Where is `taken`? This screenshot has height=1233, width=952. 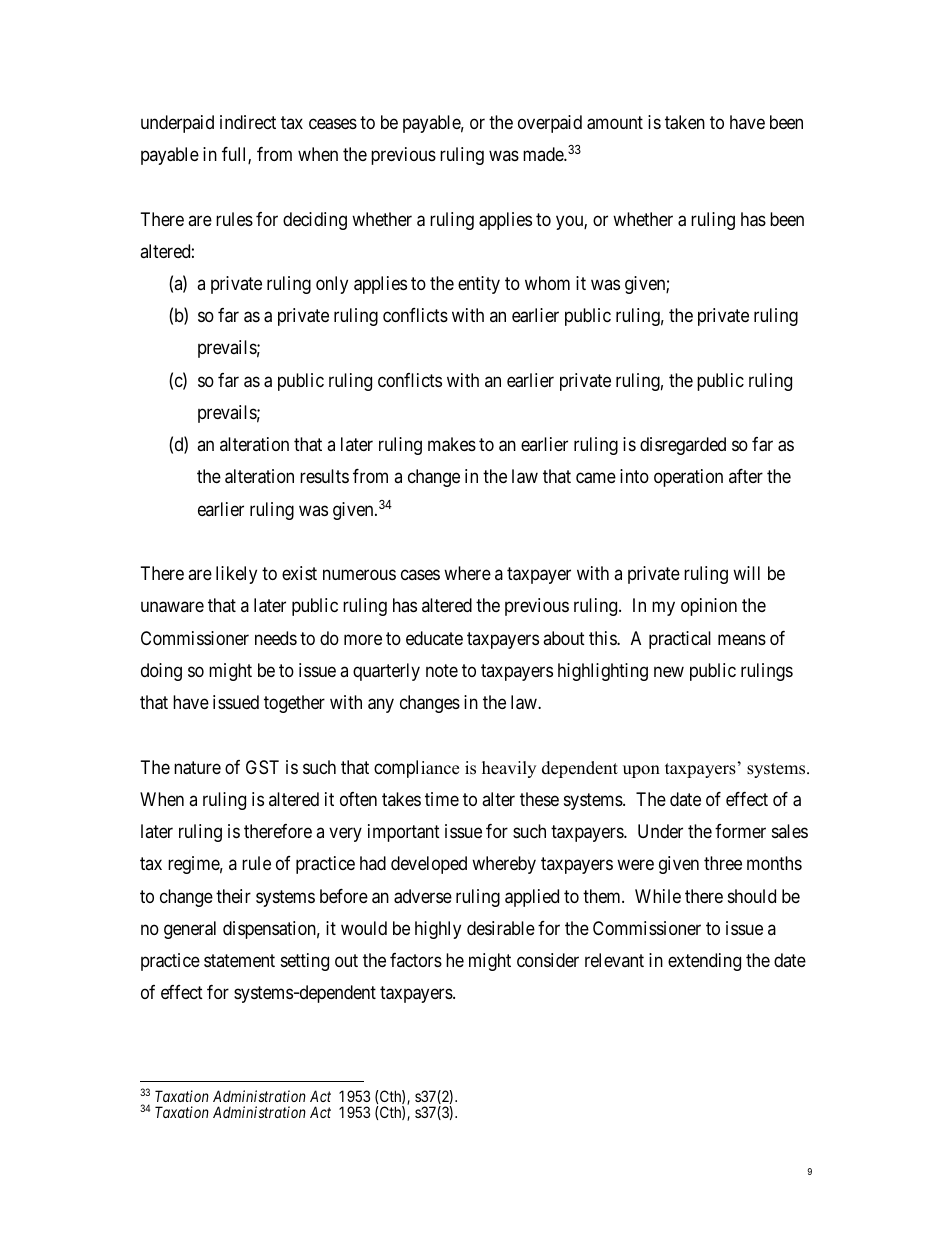
taken is located at coordinates (685, 122).
